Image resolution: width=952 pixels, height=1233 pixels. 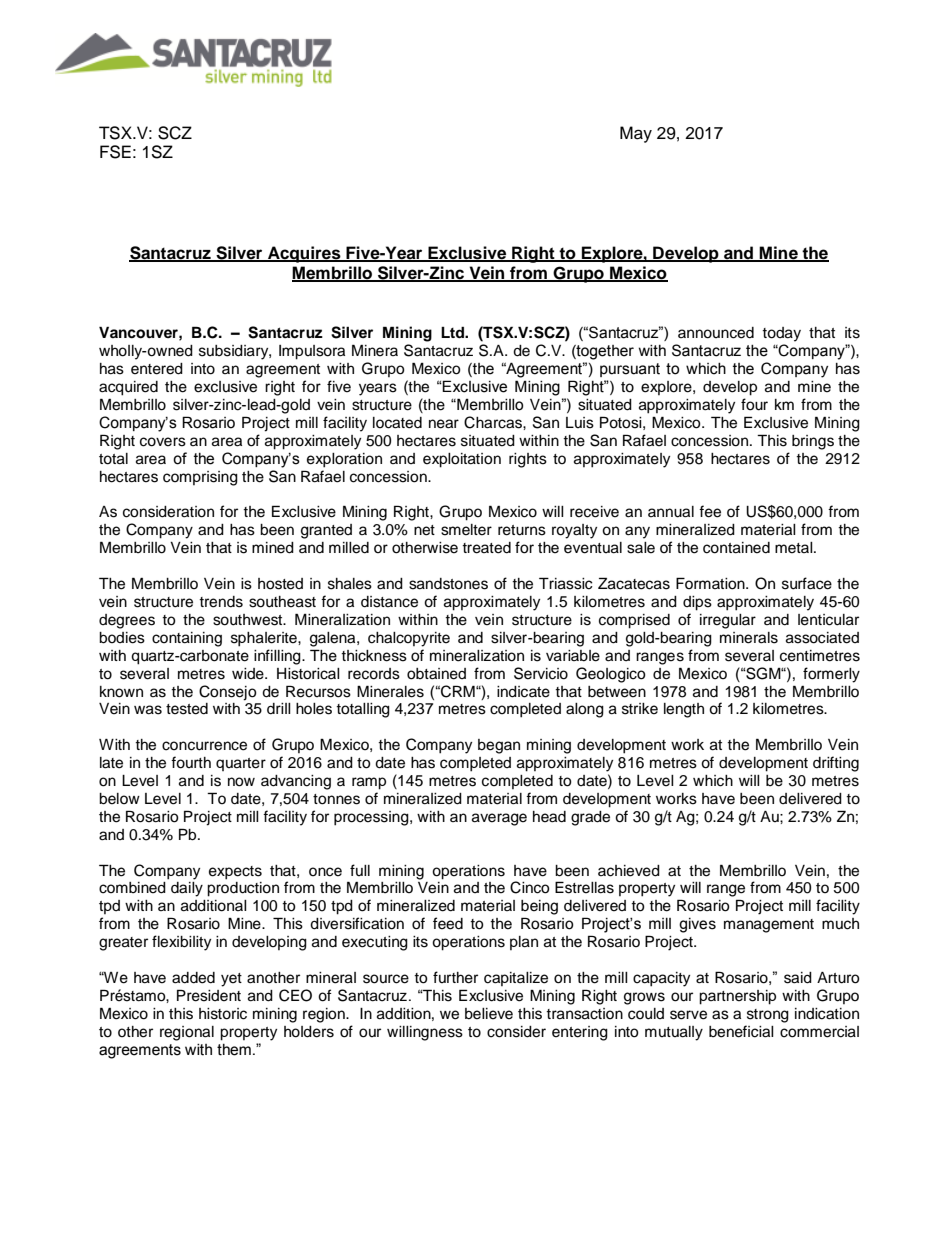 What do you see at coordinates (221, 602) in the image?
I see `trends` at bounding box center [221, 602].
